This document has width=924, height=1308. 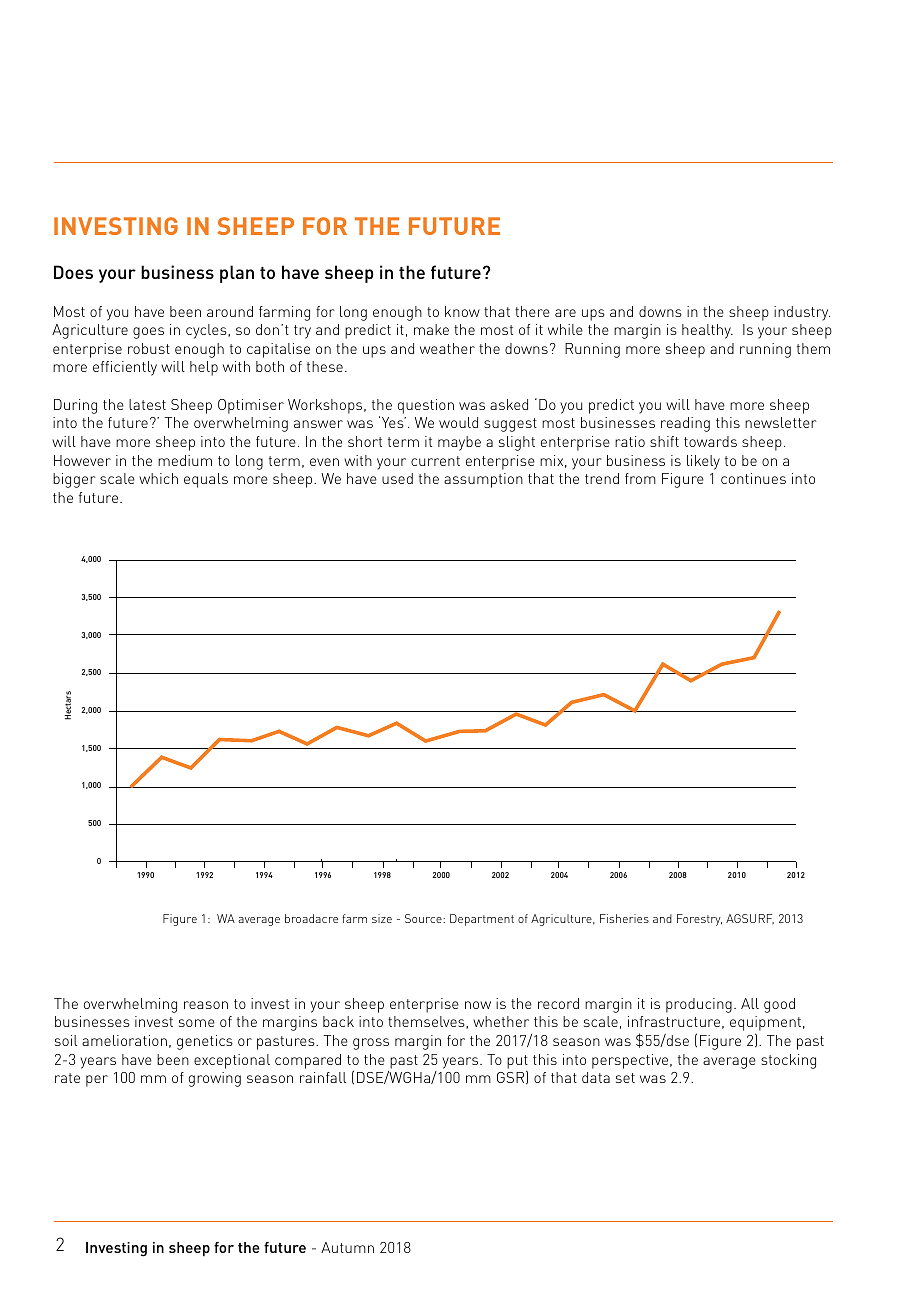 What do you see at coordinates (707, 331) in the document?
I see `healthy` at bounding box center [707, 331].
